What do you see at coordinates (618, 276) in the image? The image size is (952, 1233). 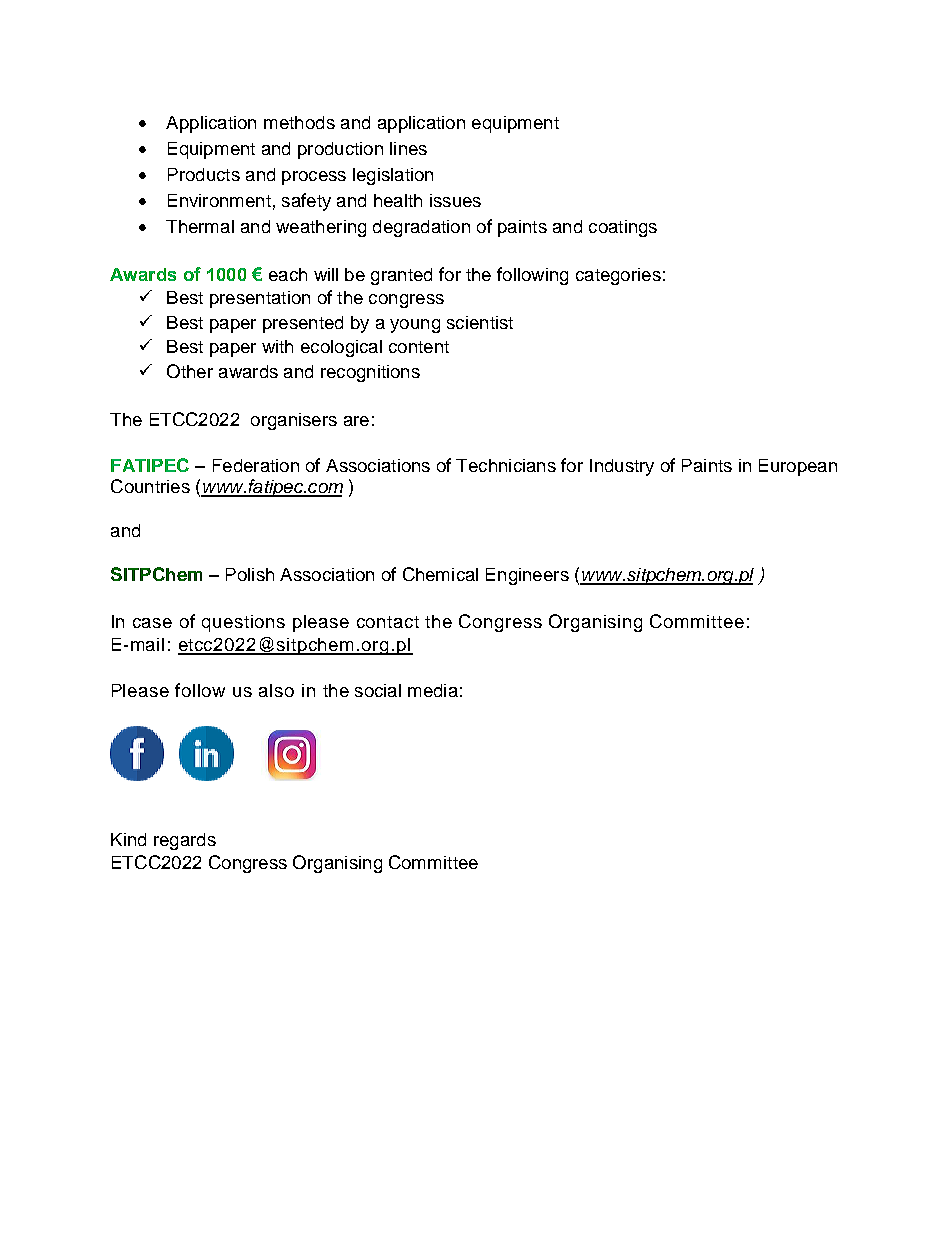 I see `categories` at bounding box center [618, 276].
